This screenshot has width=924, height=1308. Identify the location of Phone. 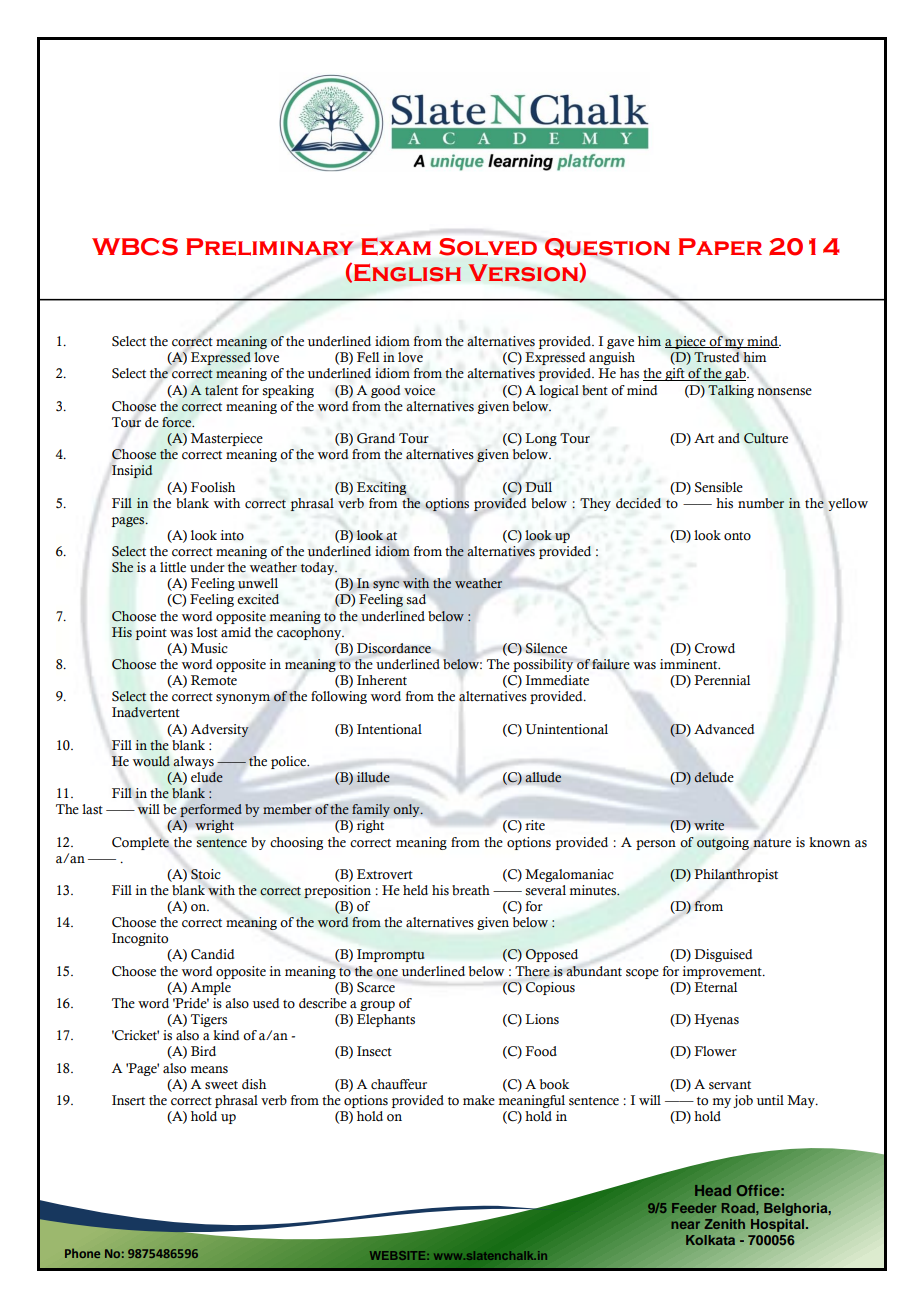
(82, 1253).
